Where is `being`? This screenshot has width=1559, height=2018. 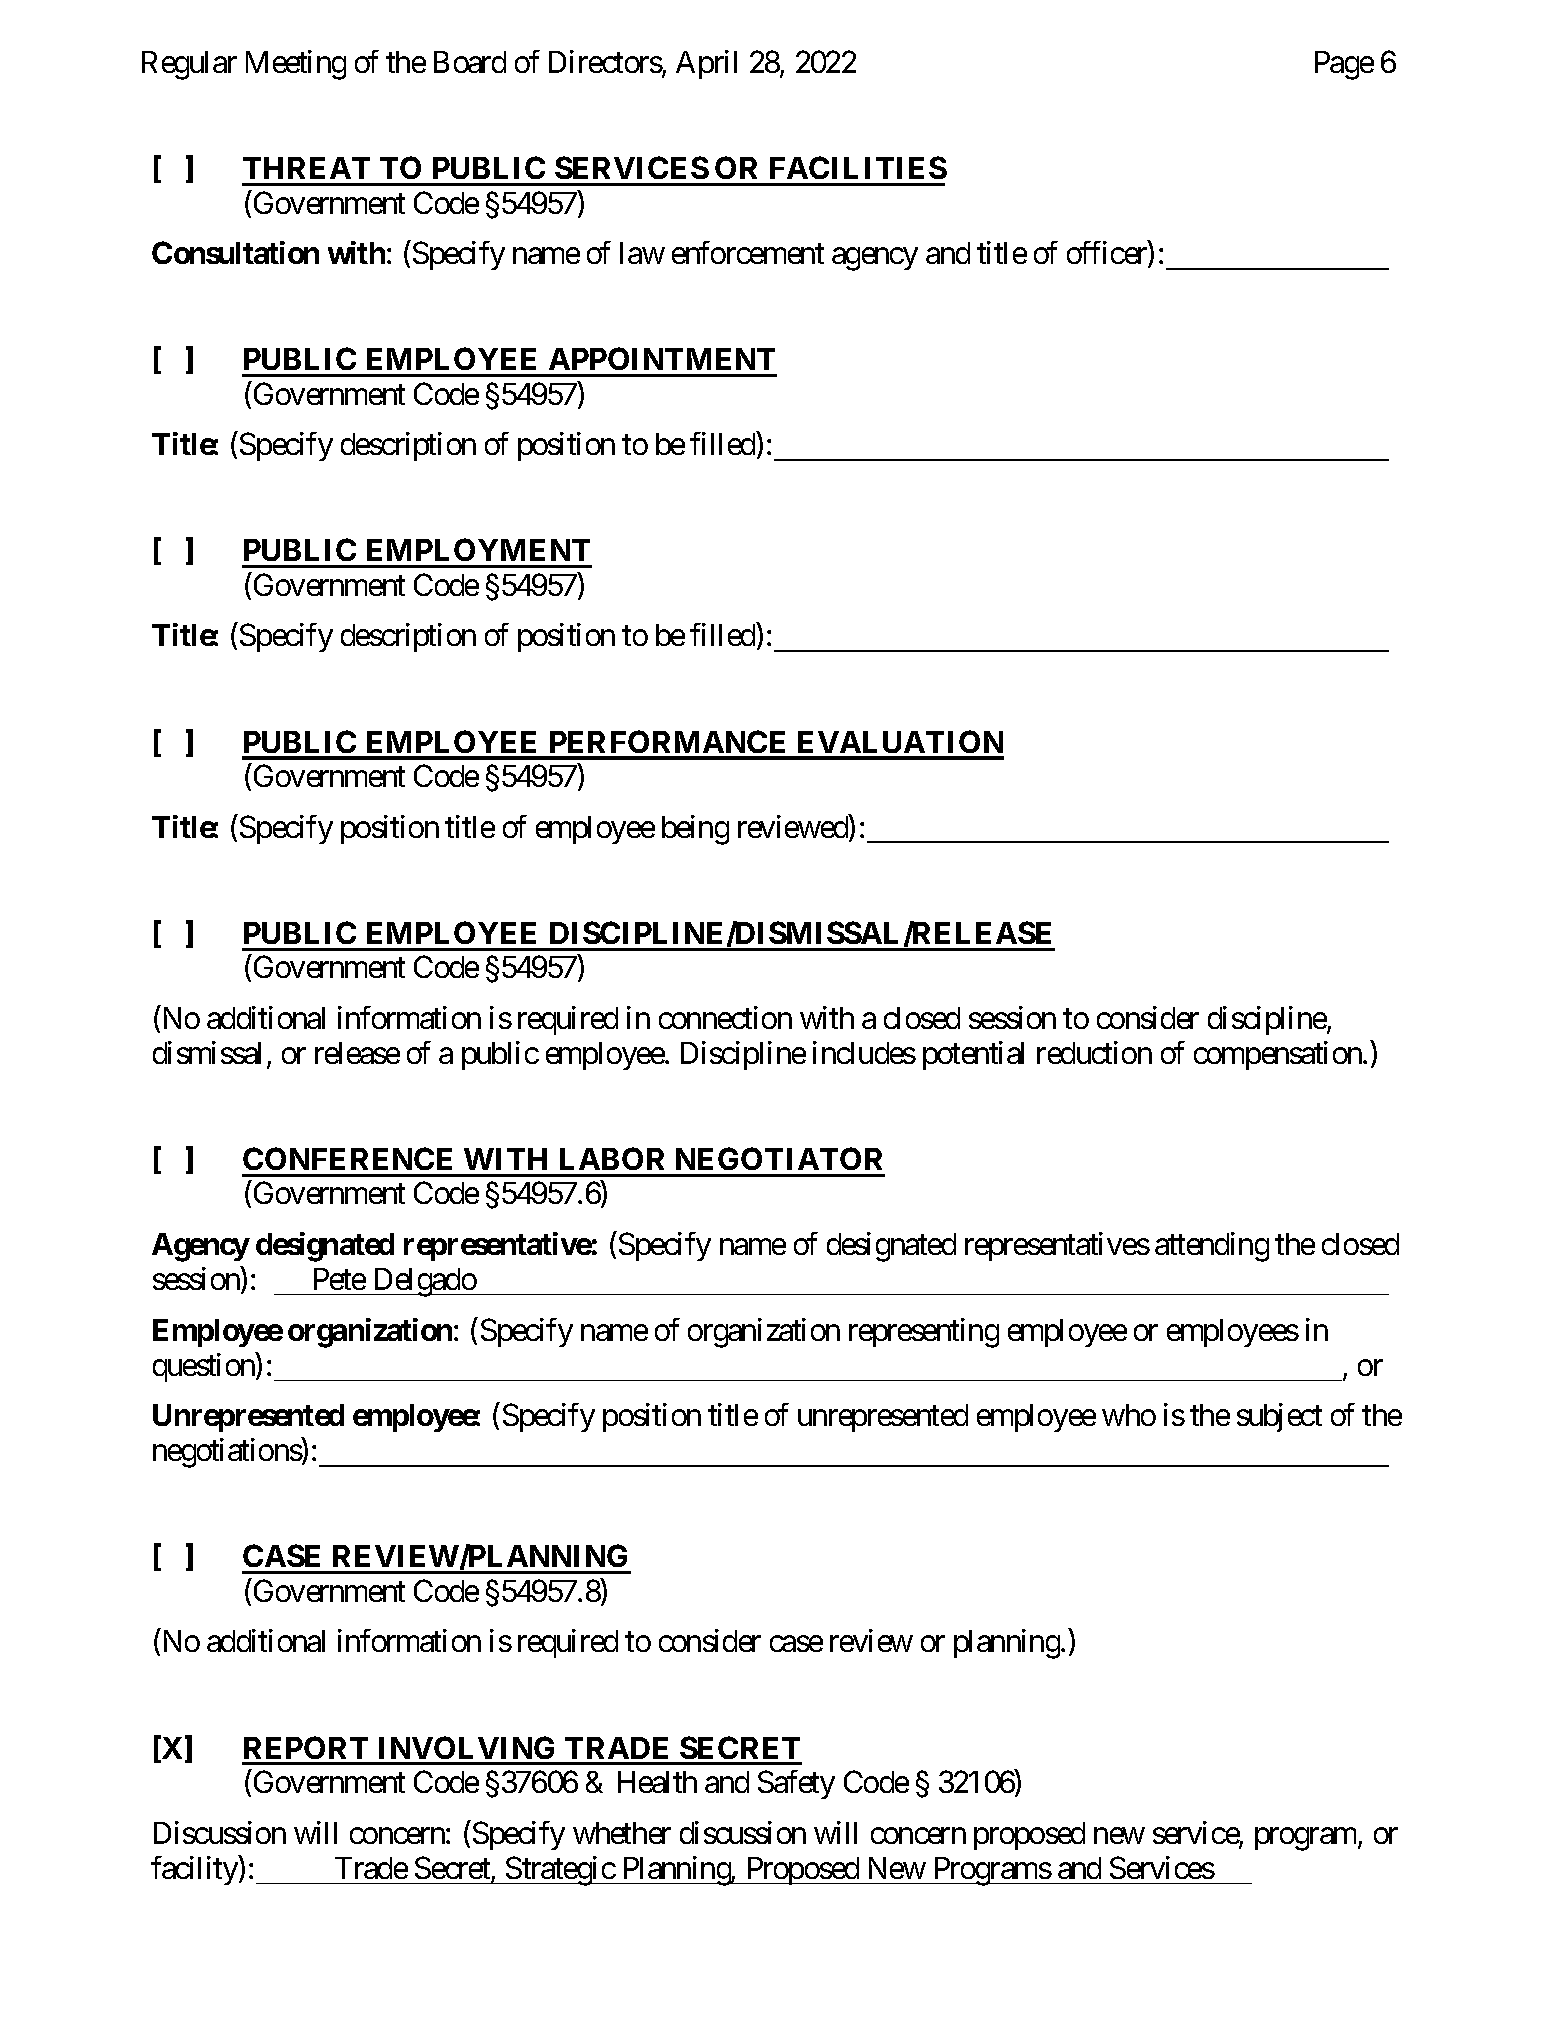
being is located at coordinates (695, 830).
